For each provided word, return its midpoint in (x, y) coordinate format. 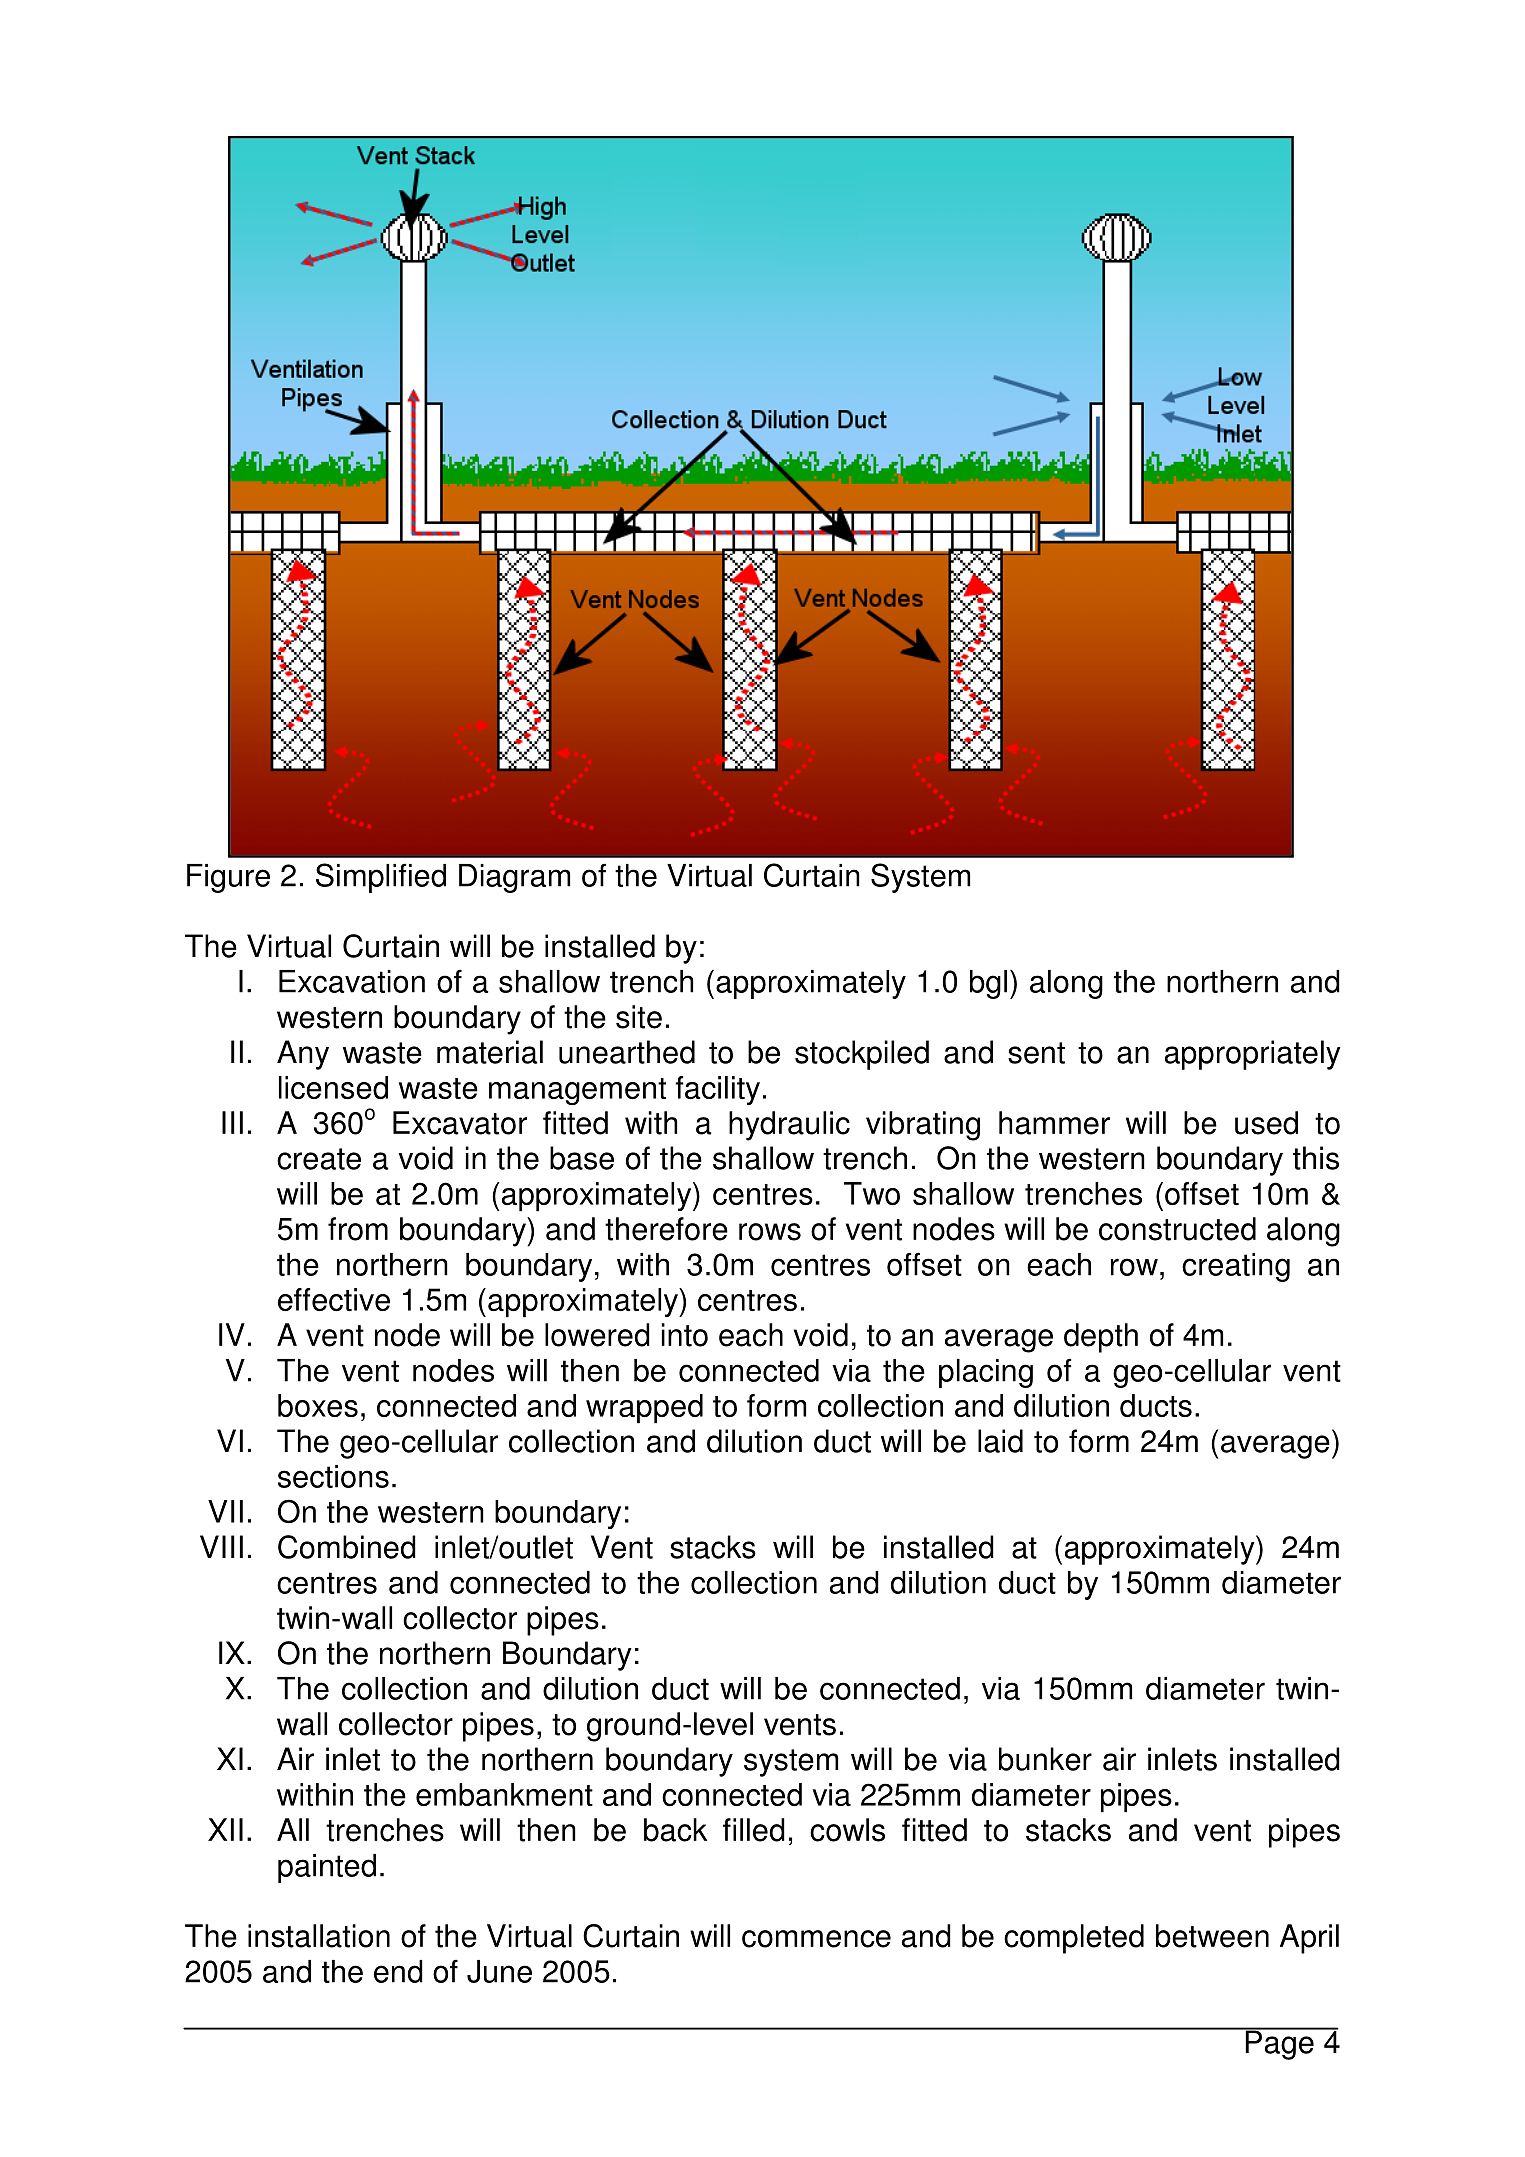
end (398, 1971)
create (319, 1159)
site (639, 1017)
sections (333, 1476)
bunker (1045, 1759)
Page (1279, 2044)
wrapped (644, 1409)
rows (770, 1232)
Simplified (381, 878)
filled (754, 1830)
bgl (988, 984)
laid (1000, 1441)
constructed (1177, 1229)
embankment (504, 1794)
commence (816, 1939)
